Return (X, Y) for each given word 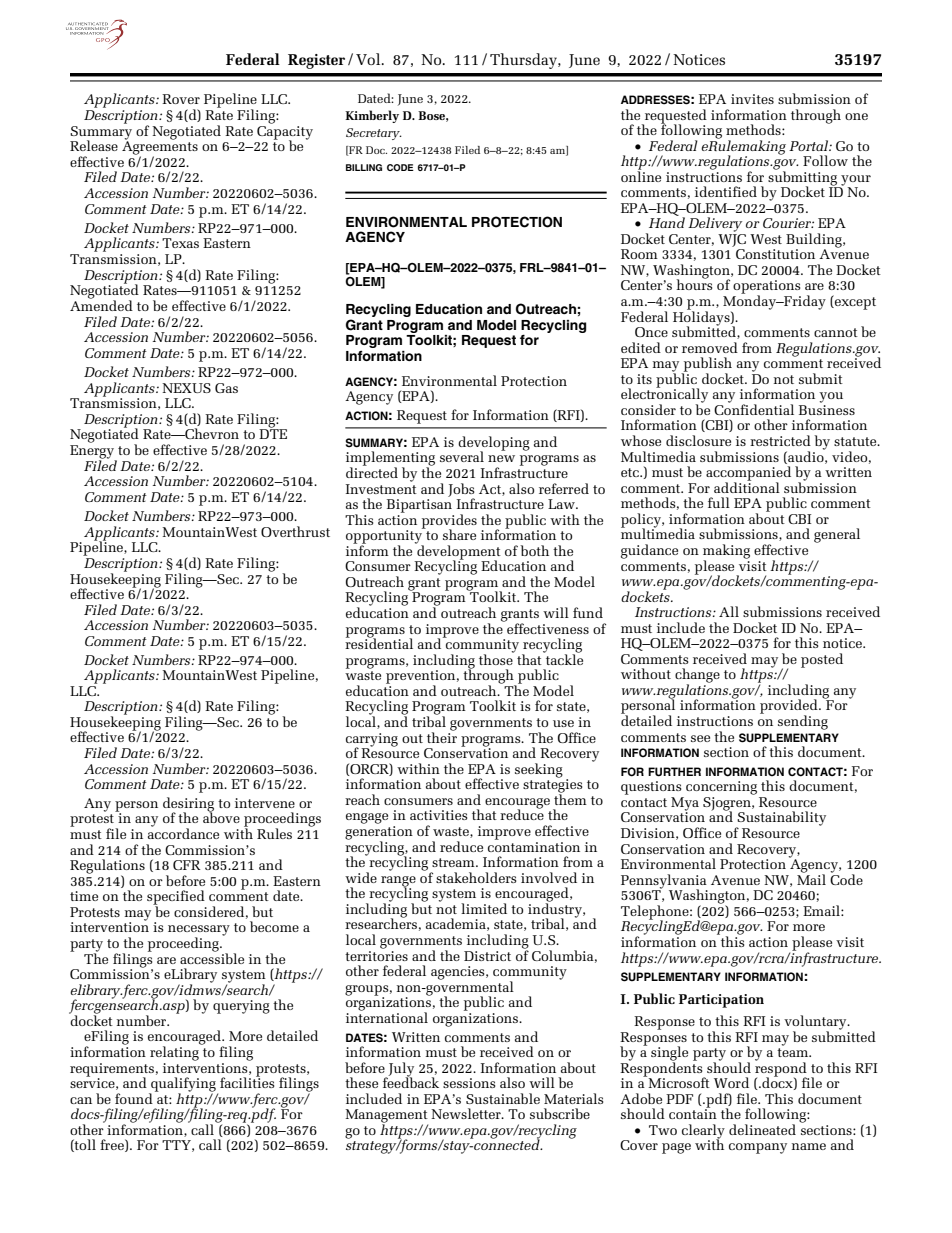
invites (752, 99)
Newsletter (467, 1113)
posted (822, 660)
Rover (181, 99)
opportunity (385, 537)
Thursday (524, 61)
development (458, 552)
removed (710, 347)
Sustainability (781, 819)
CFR (186, 865)
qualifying (183, 1085)
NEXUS (186, 388)
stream (454, 862)
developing (494, 444)
